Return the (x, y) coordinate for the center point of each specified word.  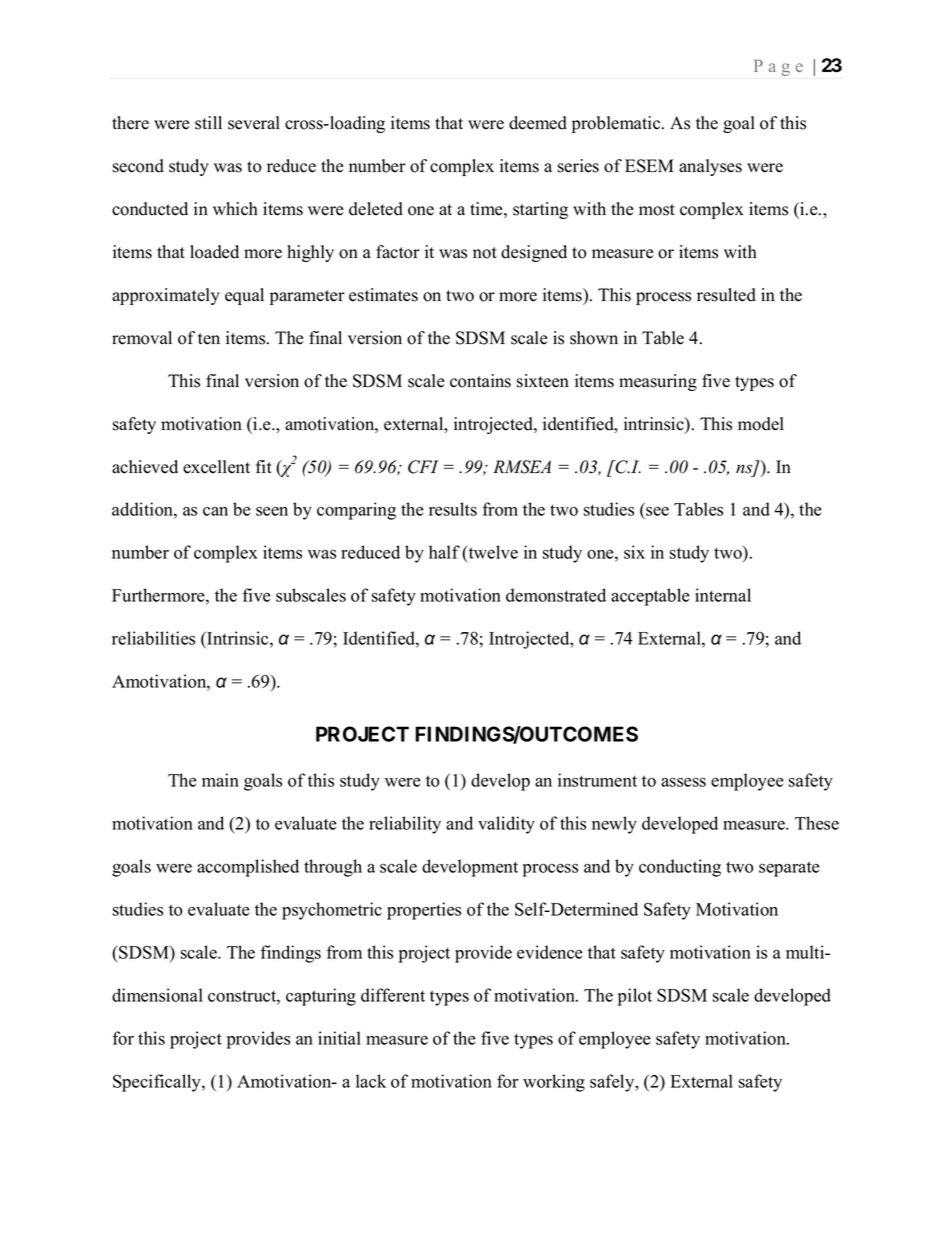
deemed (538, 123)
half (444, 552)
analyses (710, 167)
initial (339, 1038)
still (208, 123)
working (554, 1083)
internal (723, 595)
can (215, 511)
